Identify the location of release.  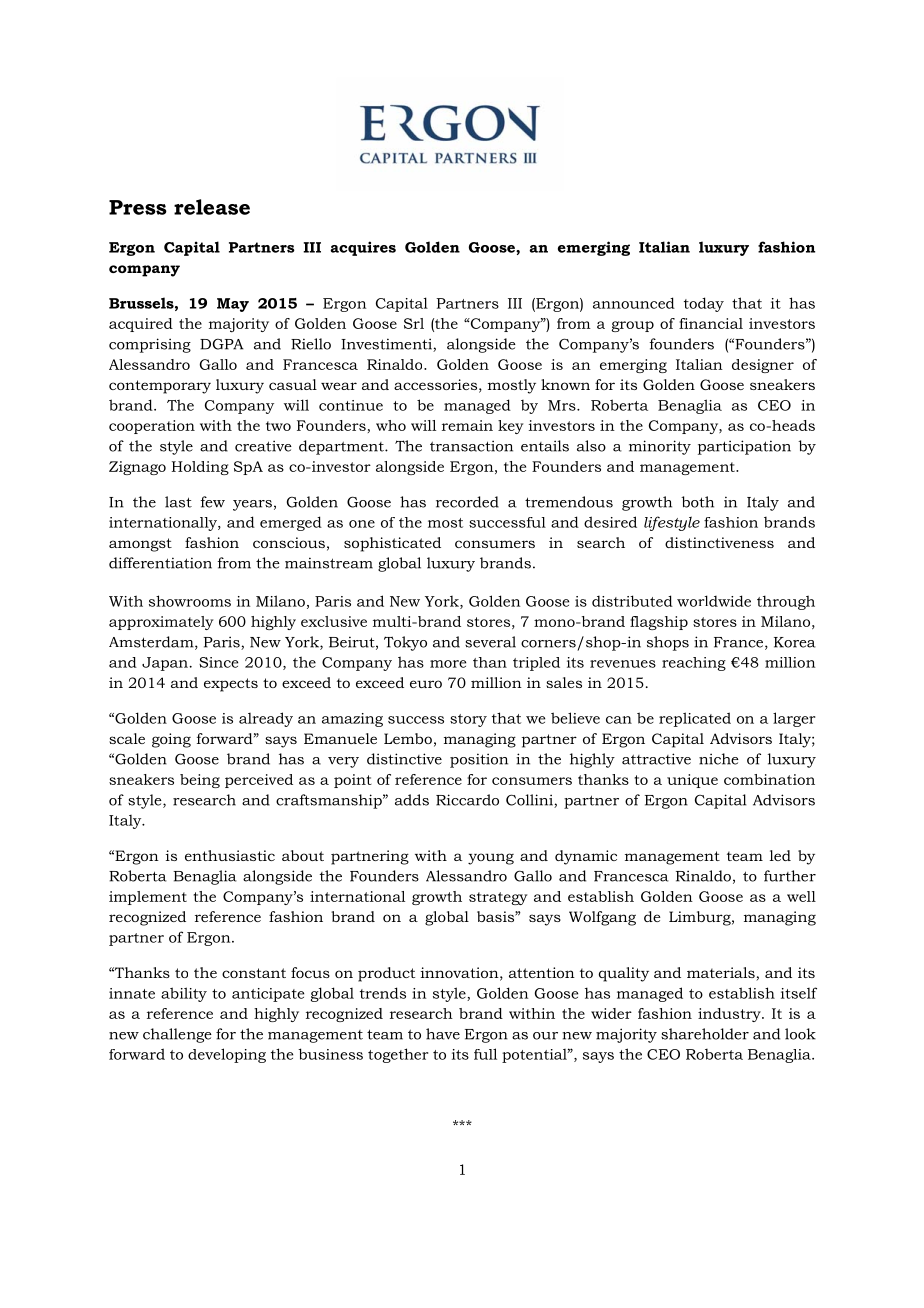
(212, 207).
